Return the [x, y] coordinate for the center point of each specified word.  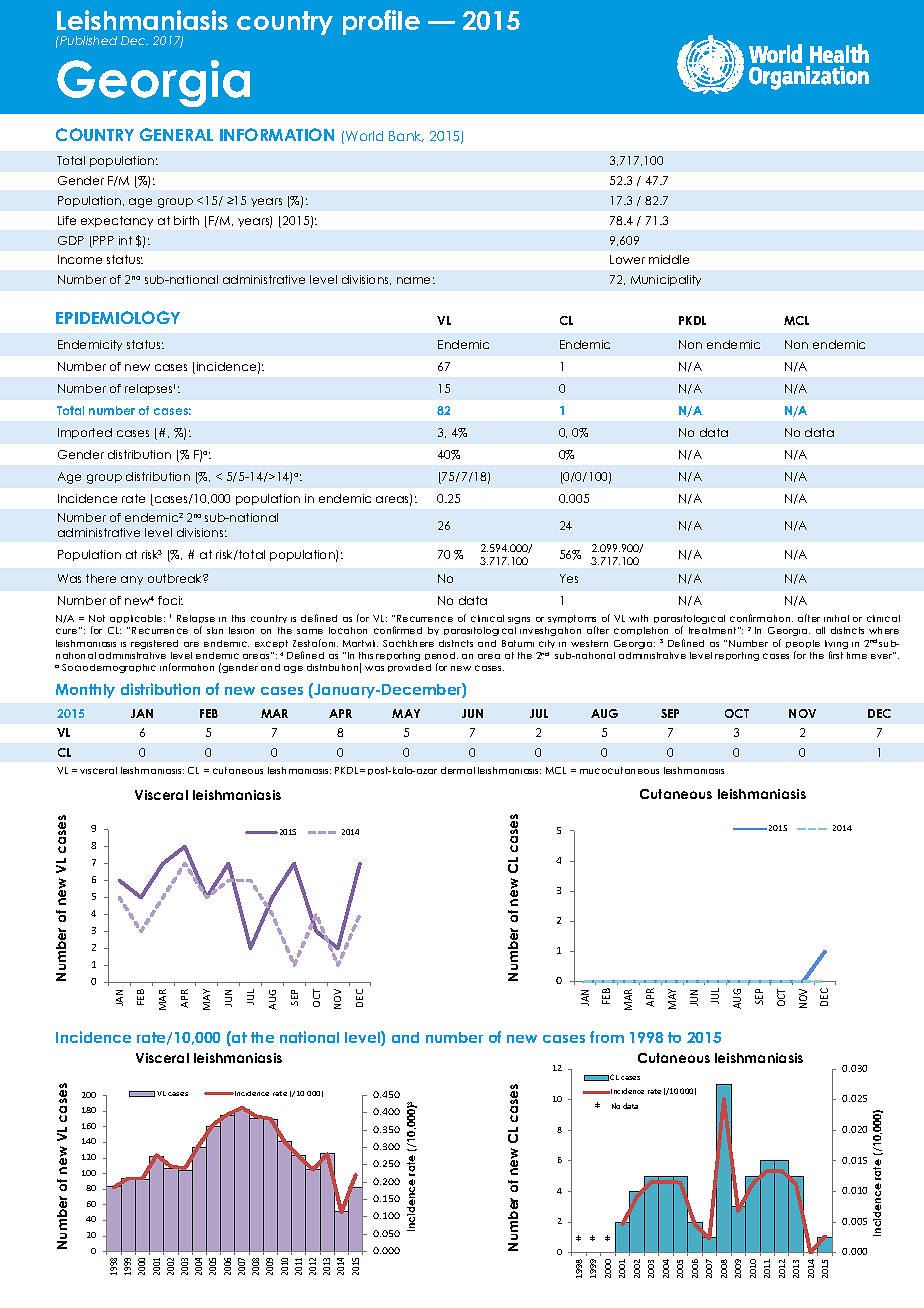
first [836, 655]
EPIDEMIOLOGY [118, 317]
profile [381, 22]
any [132, 580]
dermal [458, 770]
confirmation [761, 618]
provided [409, 668]
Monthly [85, 691]
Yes [569, 578]
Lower [627, 259]
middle [669, 259]
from [607, 1037]
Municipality [666, 280]
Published [87, 40]
